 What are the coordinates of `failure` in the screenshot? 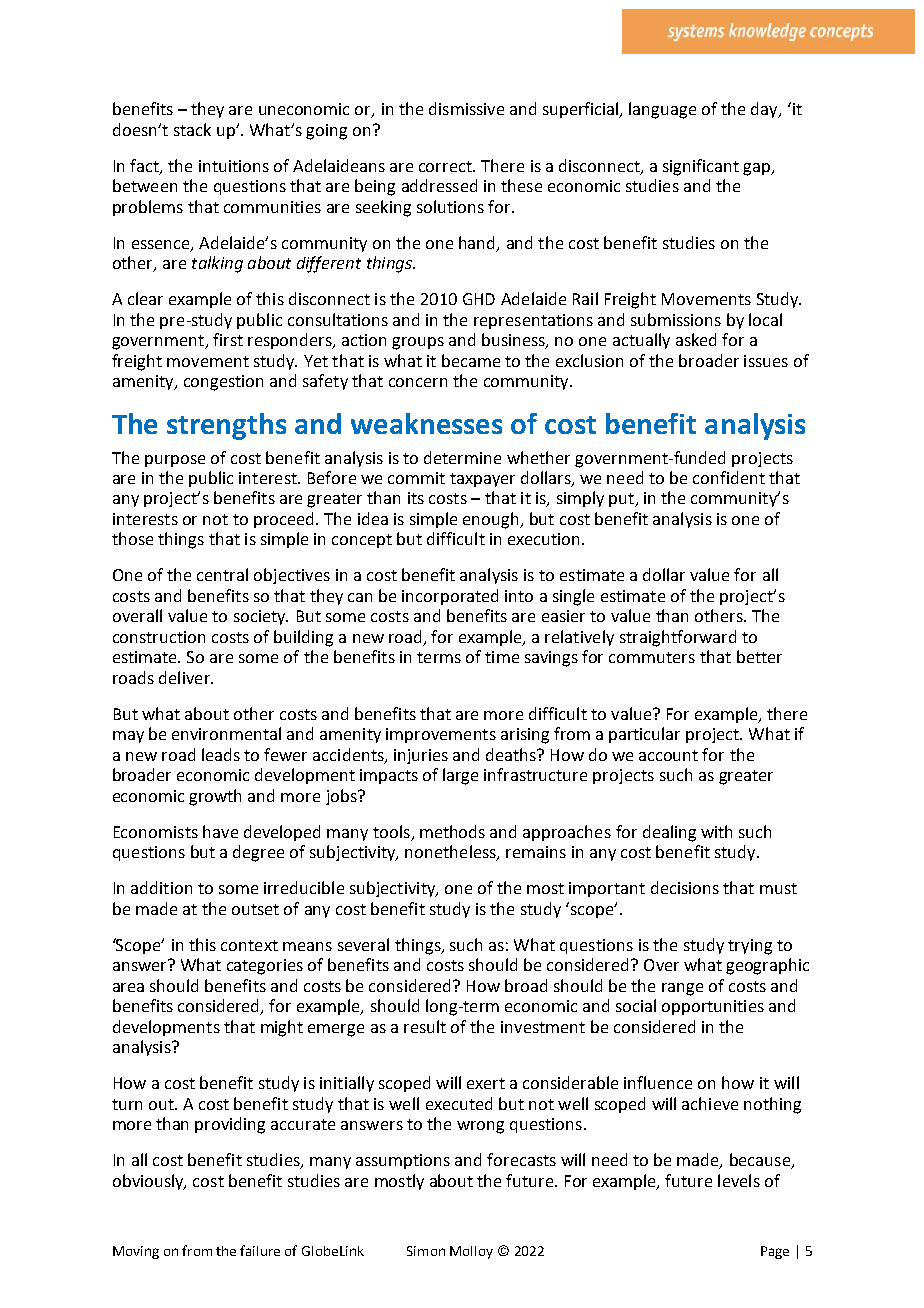 It's located at (260, 1250).
